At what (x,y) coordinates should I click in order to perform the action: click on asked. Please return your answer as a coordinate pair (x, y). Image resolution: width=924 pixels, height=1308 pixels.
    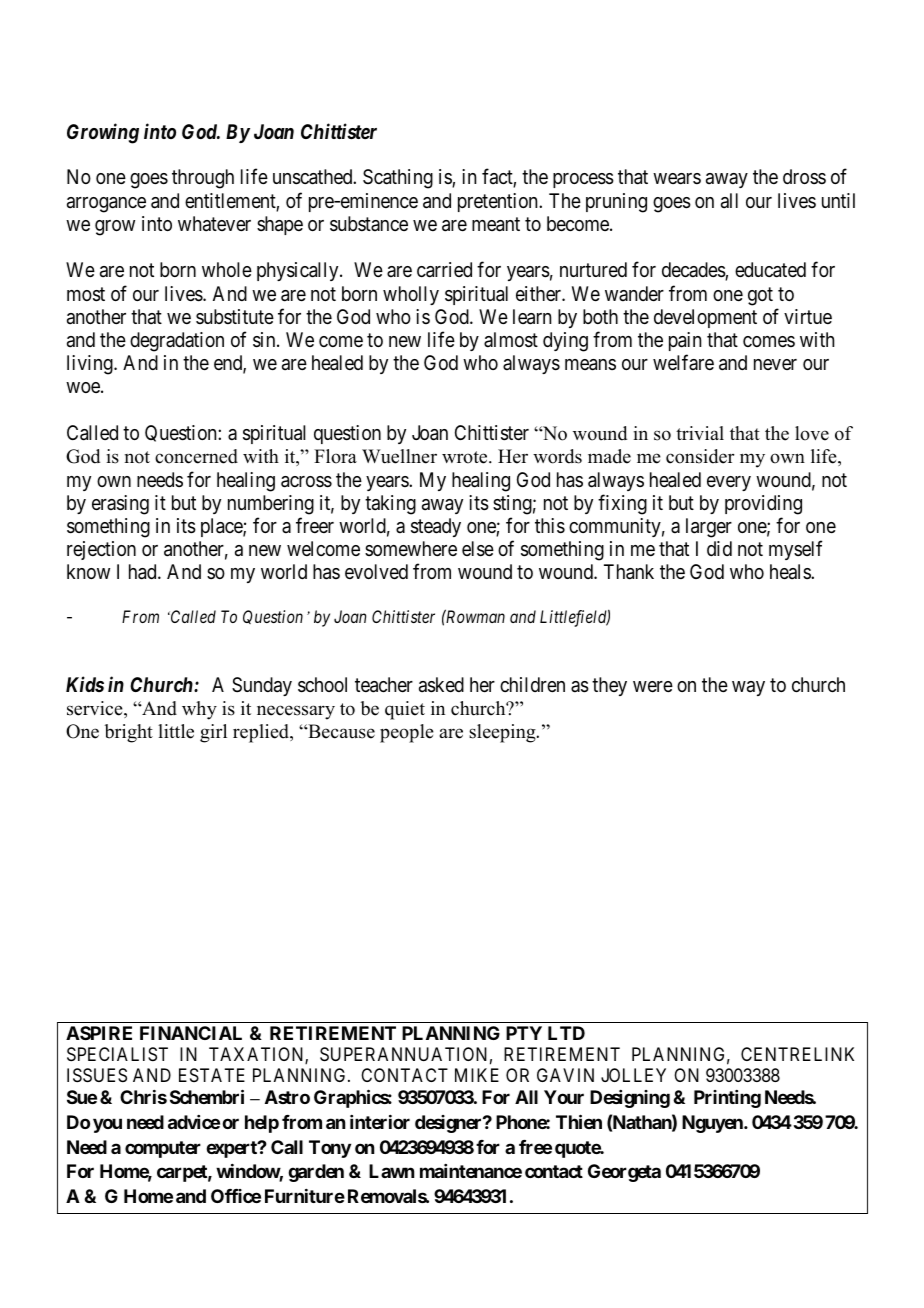
    Looking at the image, I should click on (441, 685).
